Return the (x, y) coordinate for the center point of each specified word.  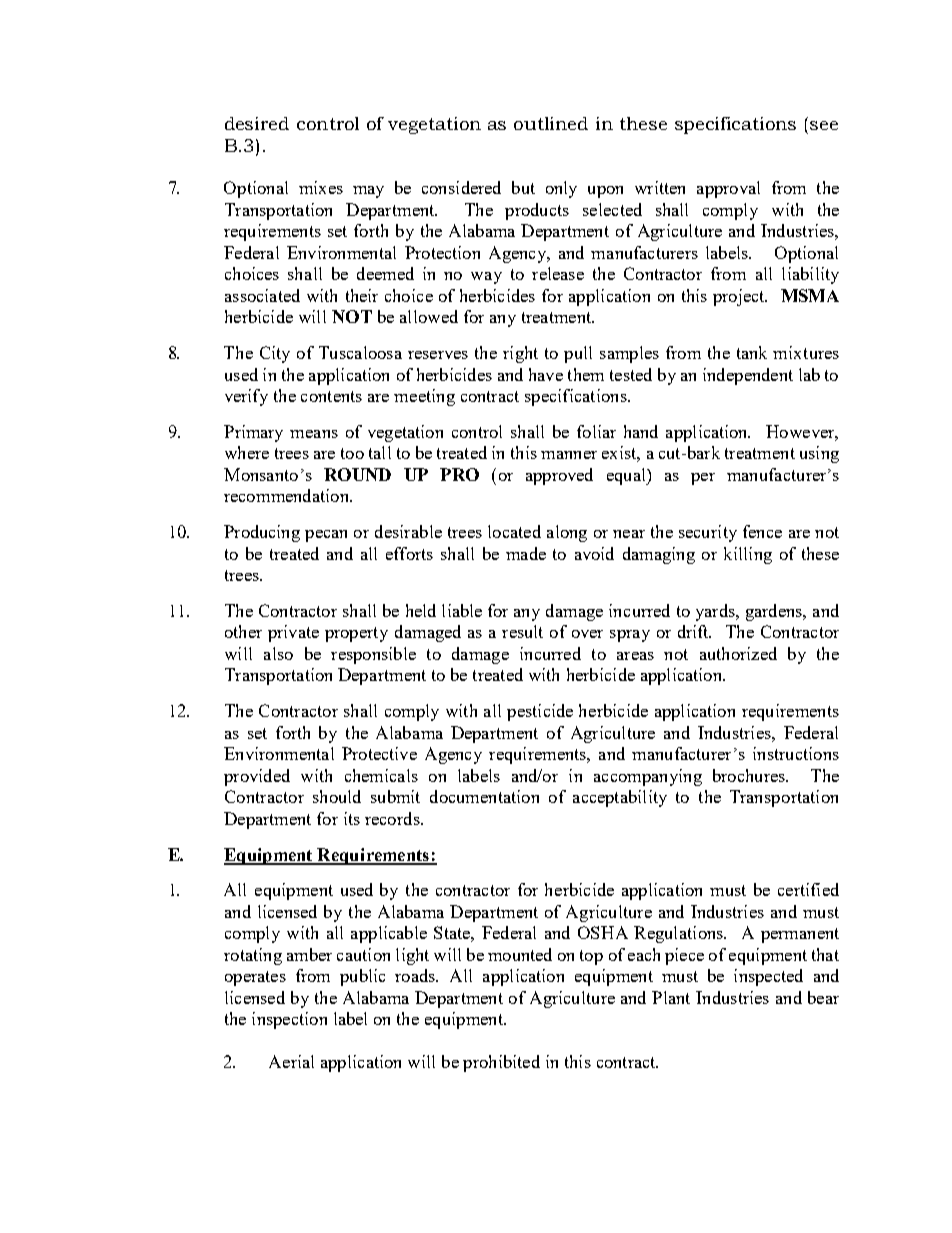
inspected (768, 977)
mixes (321, 187)
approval (728, 189)
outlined (551, 123)
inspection (289, 1020)
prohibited (501, 1063)
